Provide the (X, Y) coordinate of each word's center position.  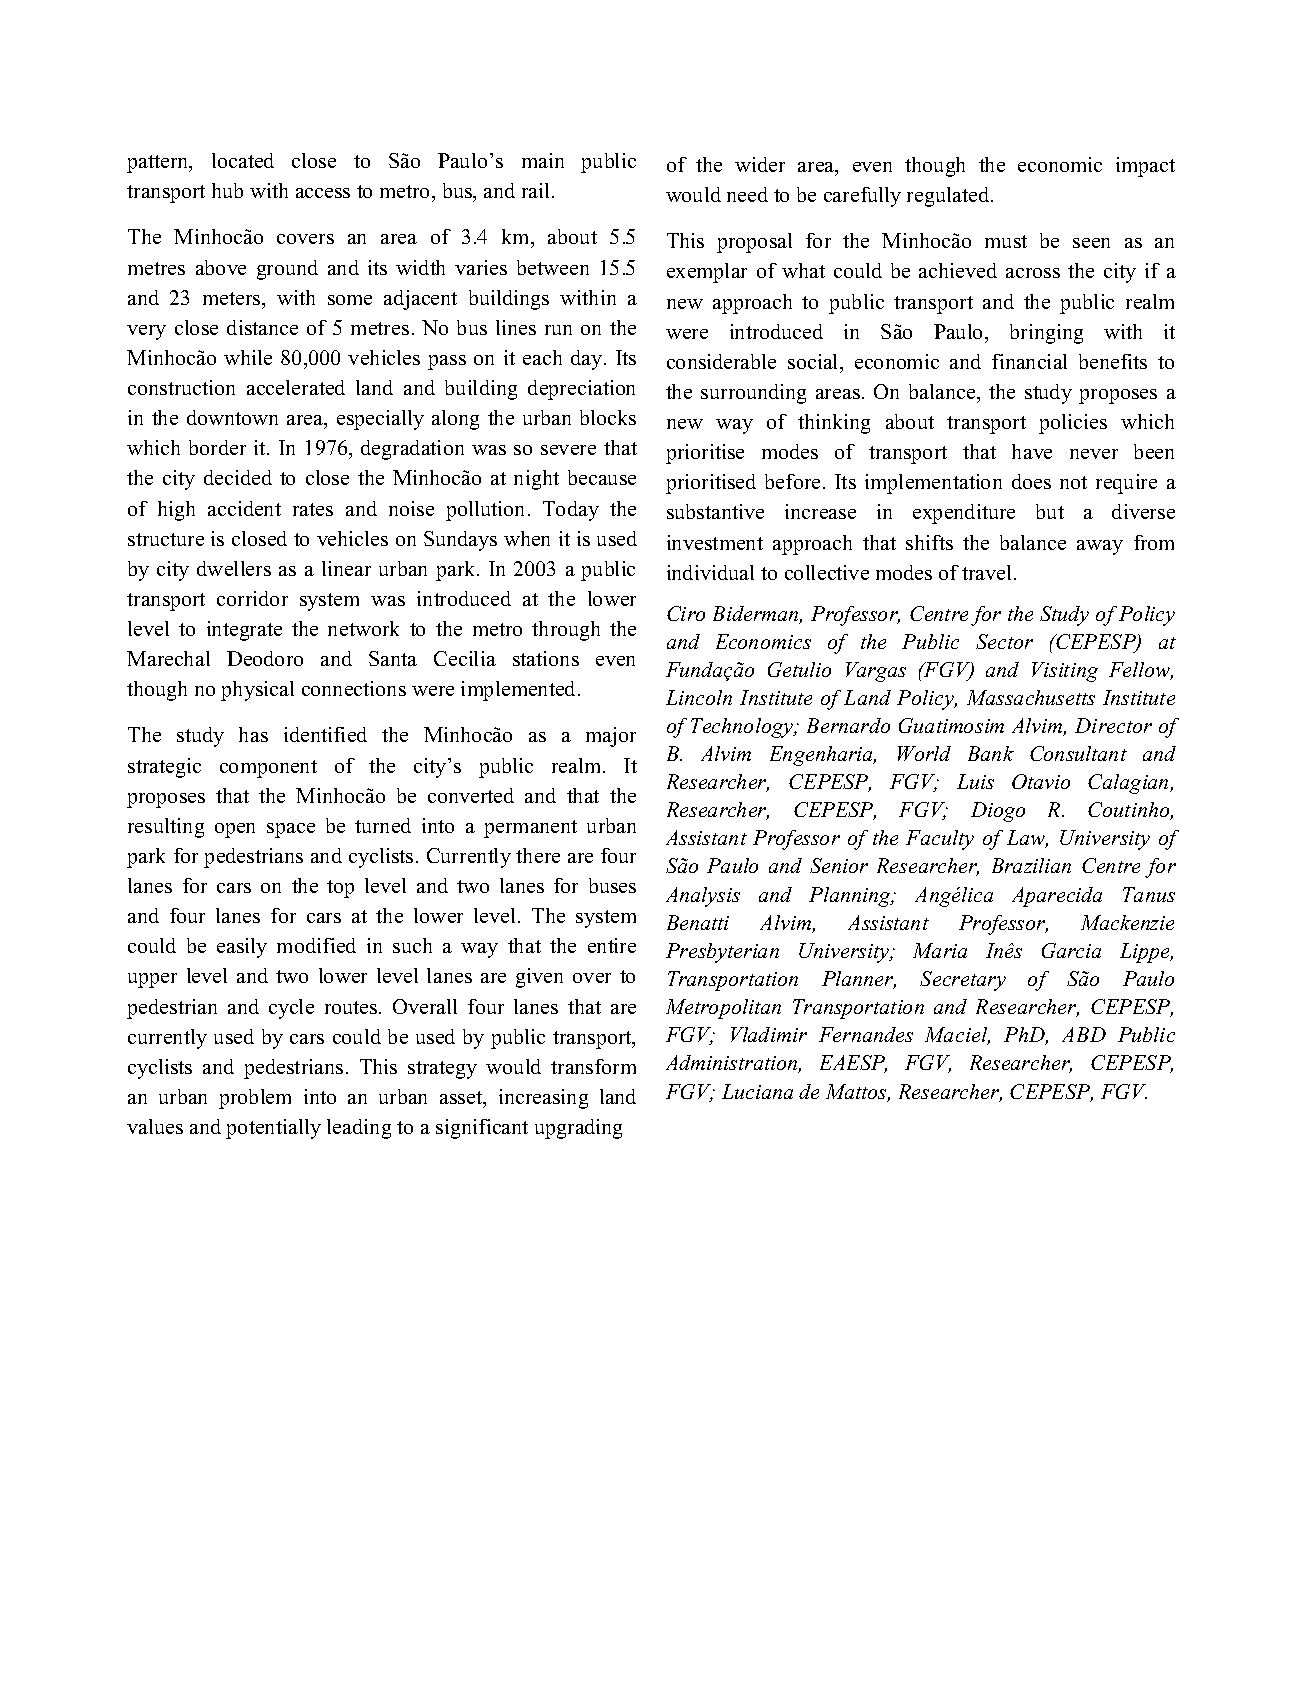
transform (593, 1066)
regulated (949, 197)
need (747, 194)
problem (255, 1099)
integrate (244, 631)
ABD (1084, 1034)
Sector (1004, 641)
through (566, 631)
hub (227, 190)
